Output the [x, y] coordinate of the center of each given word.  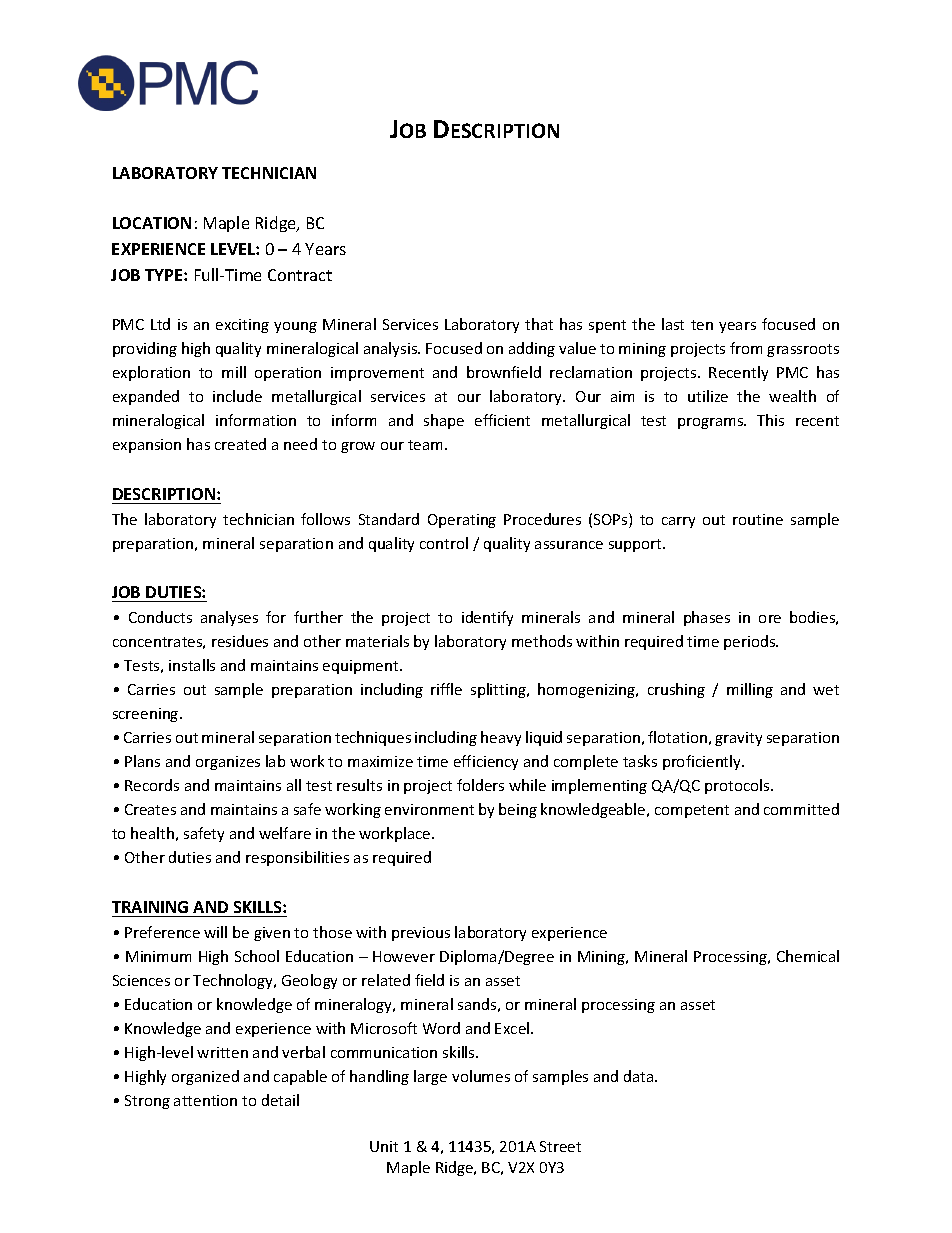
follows [325, 519]
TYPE [165, 275]
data [640, 1076]
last [673, 324]
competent [692, 811]
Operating [462, 521]
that [539, 324]
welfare [285, 833]
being [518, 810]
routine [758, 519]
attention [205, 1100]
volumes [481, 1076]
